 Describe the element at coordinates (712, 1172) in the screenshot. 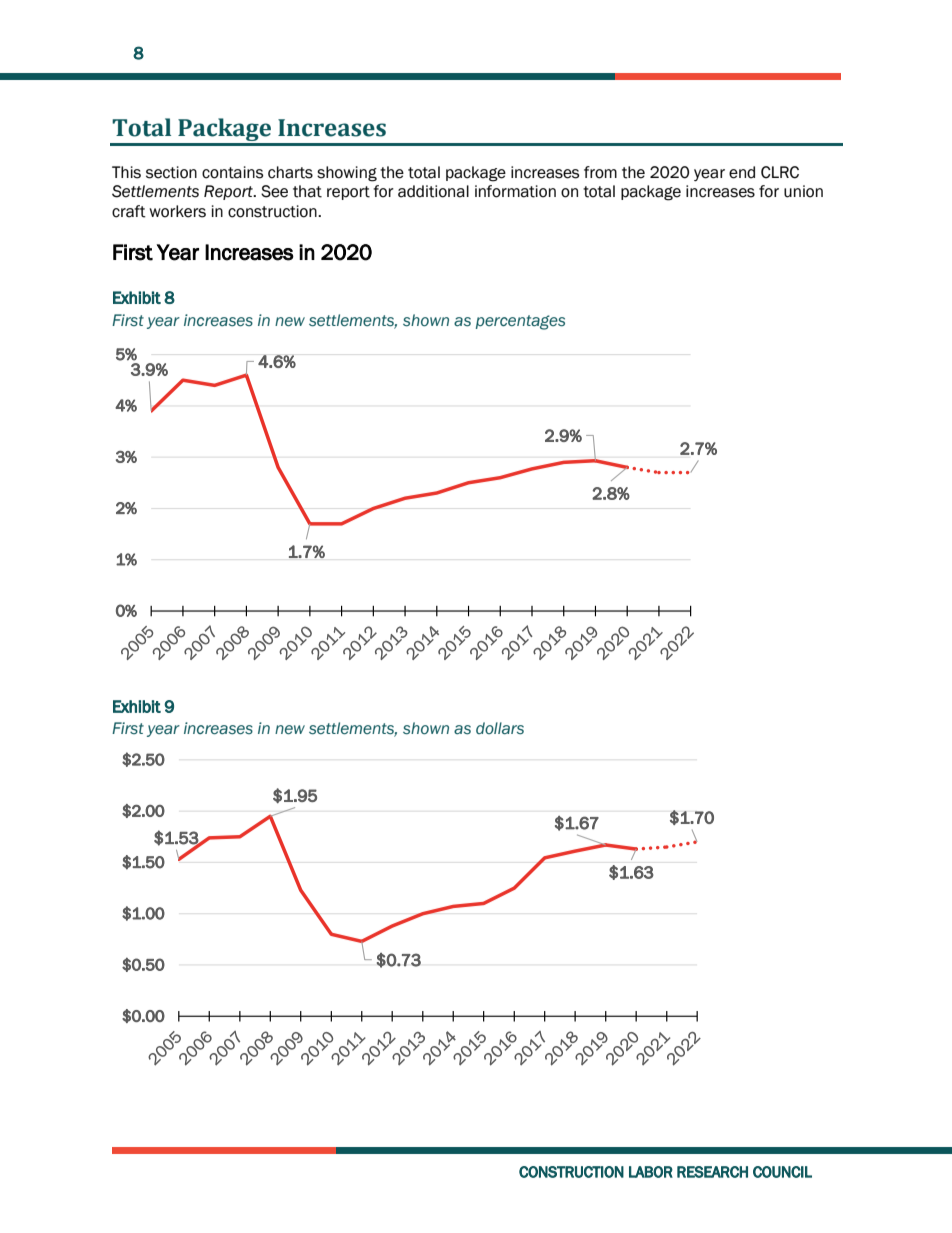

I see `RESEARCH` at that location.
